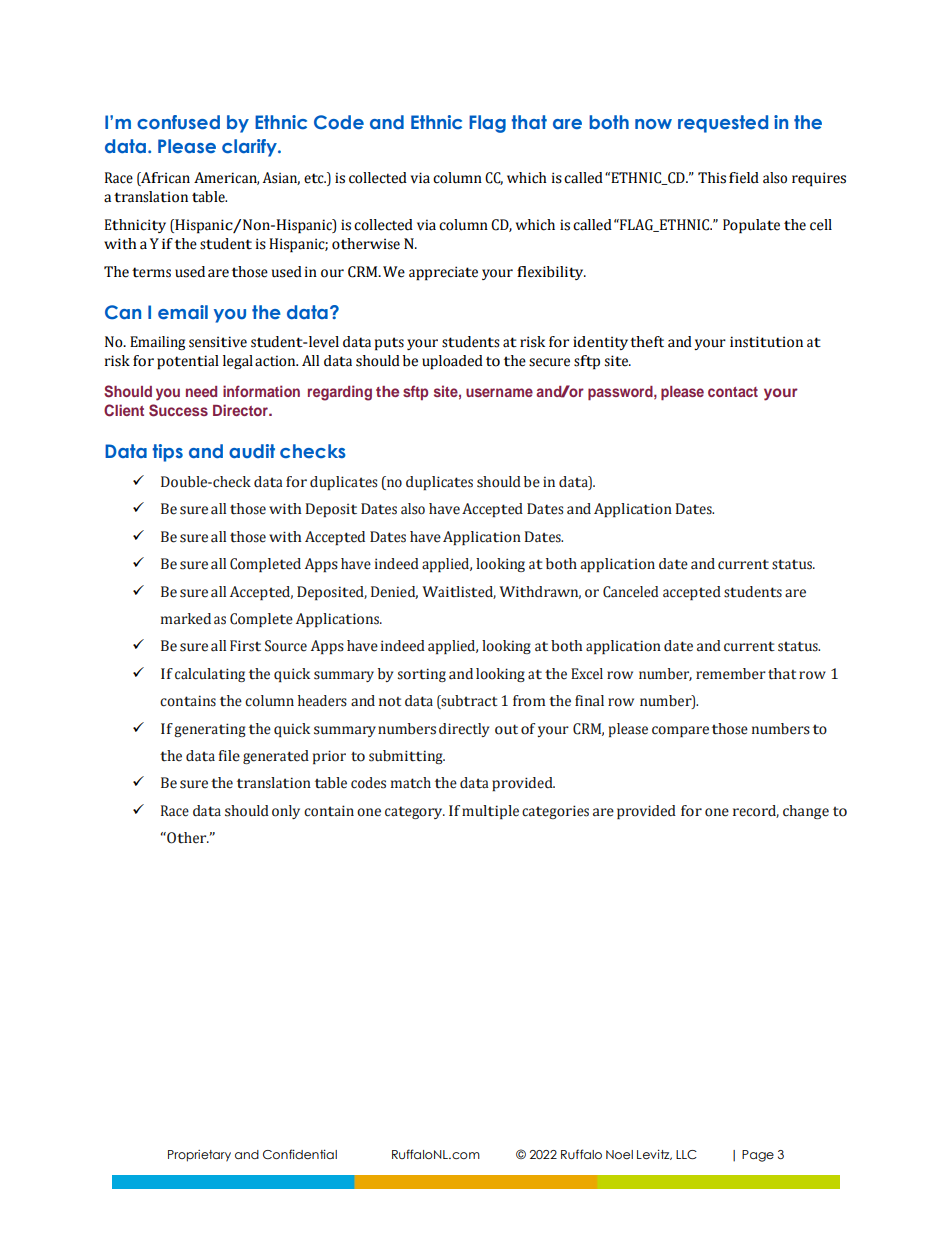  I want to click on multiple, so click(490, 812).
